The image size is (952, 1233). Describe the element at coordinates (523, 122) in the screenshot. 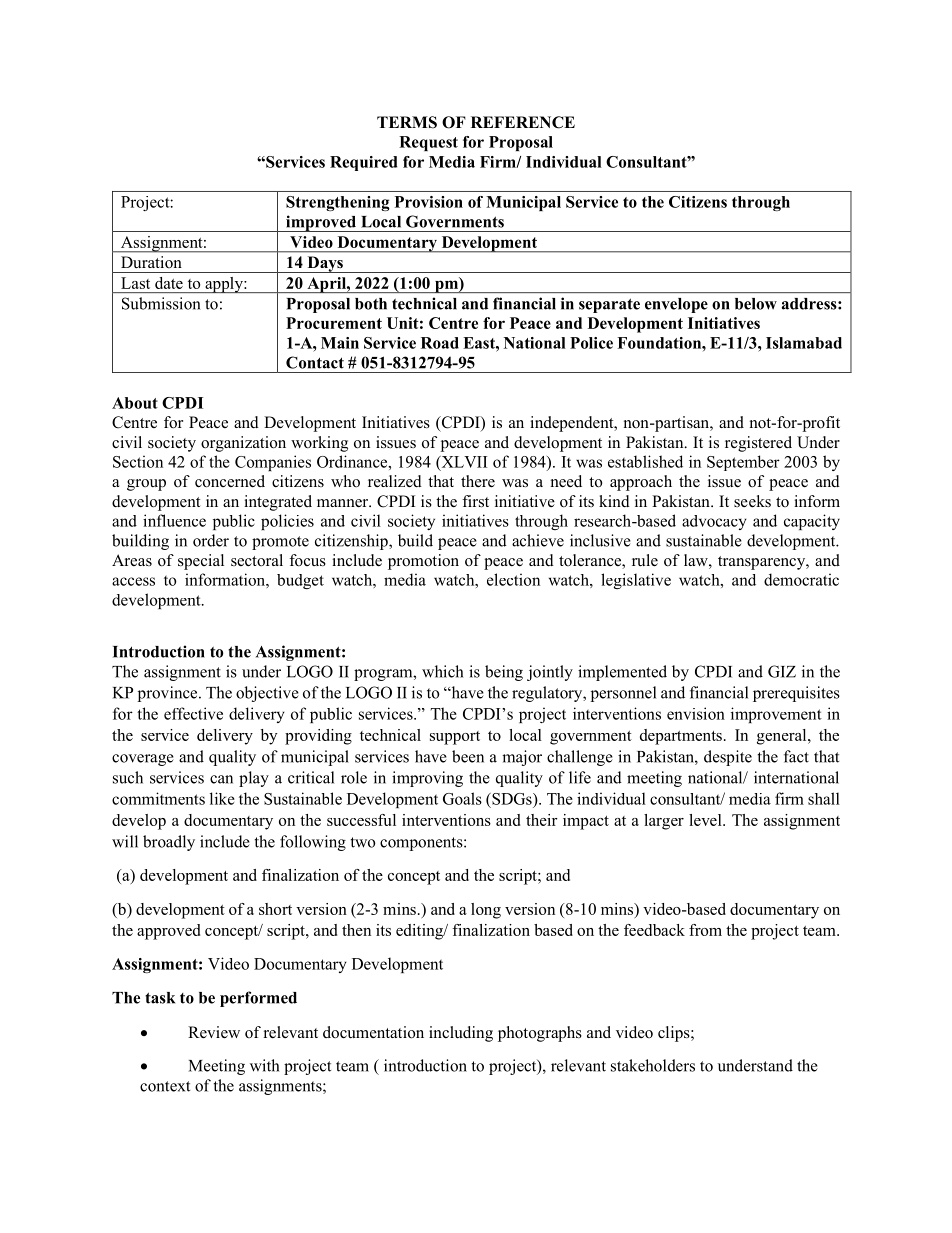

I see `REFERENCE` at that location.
